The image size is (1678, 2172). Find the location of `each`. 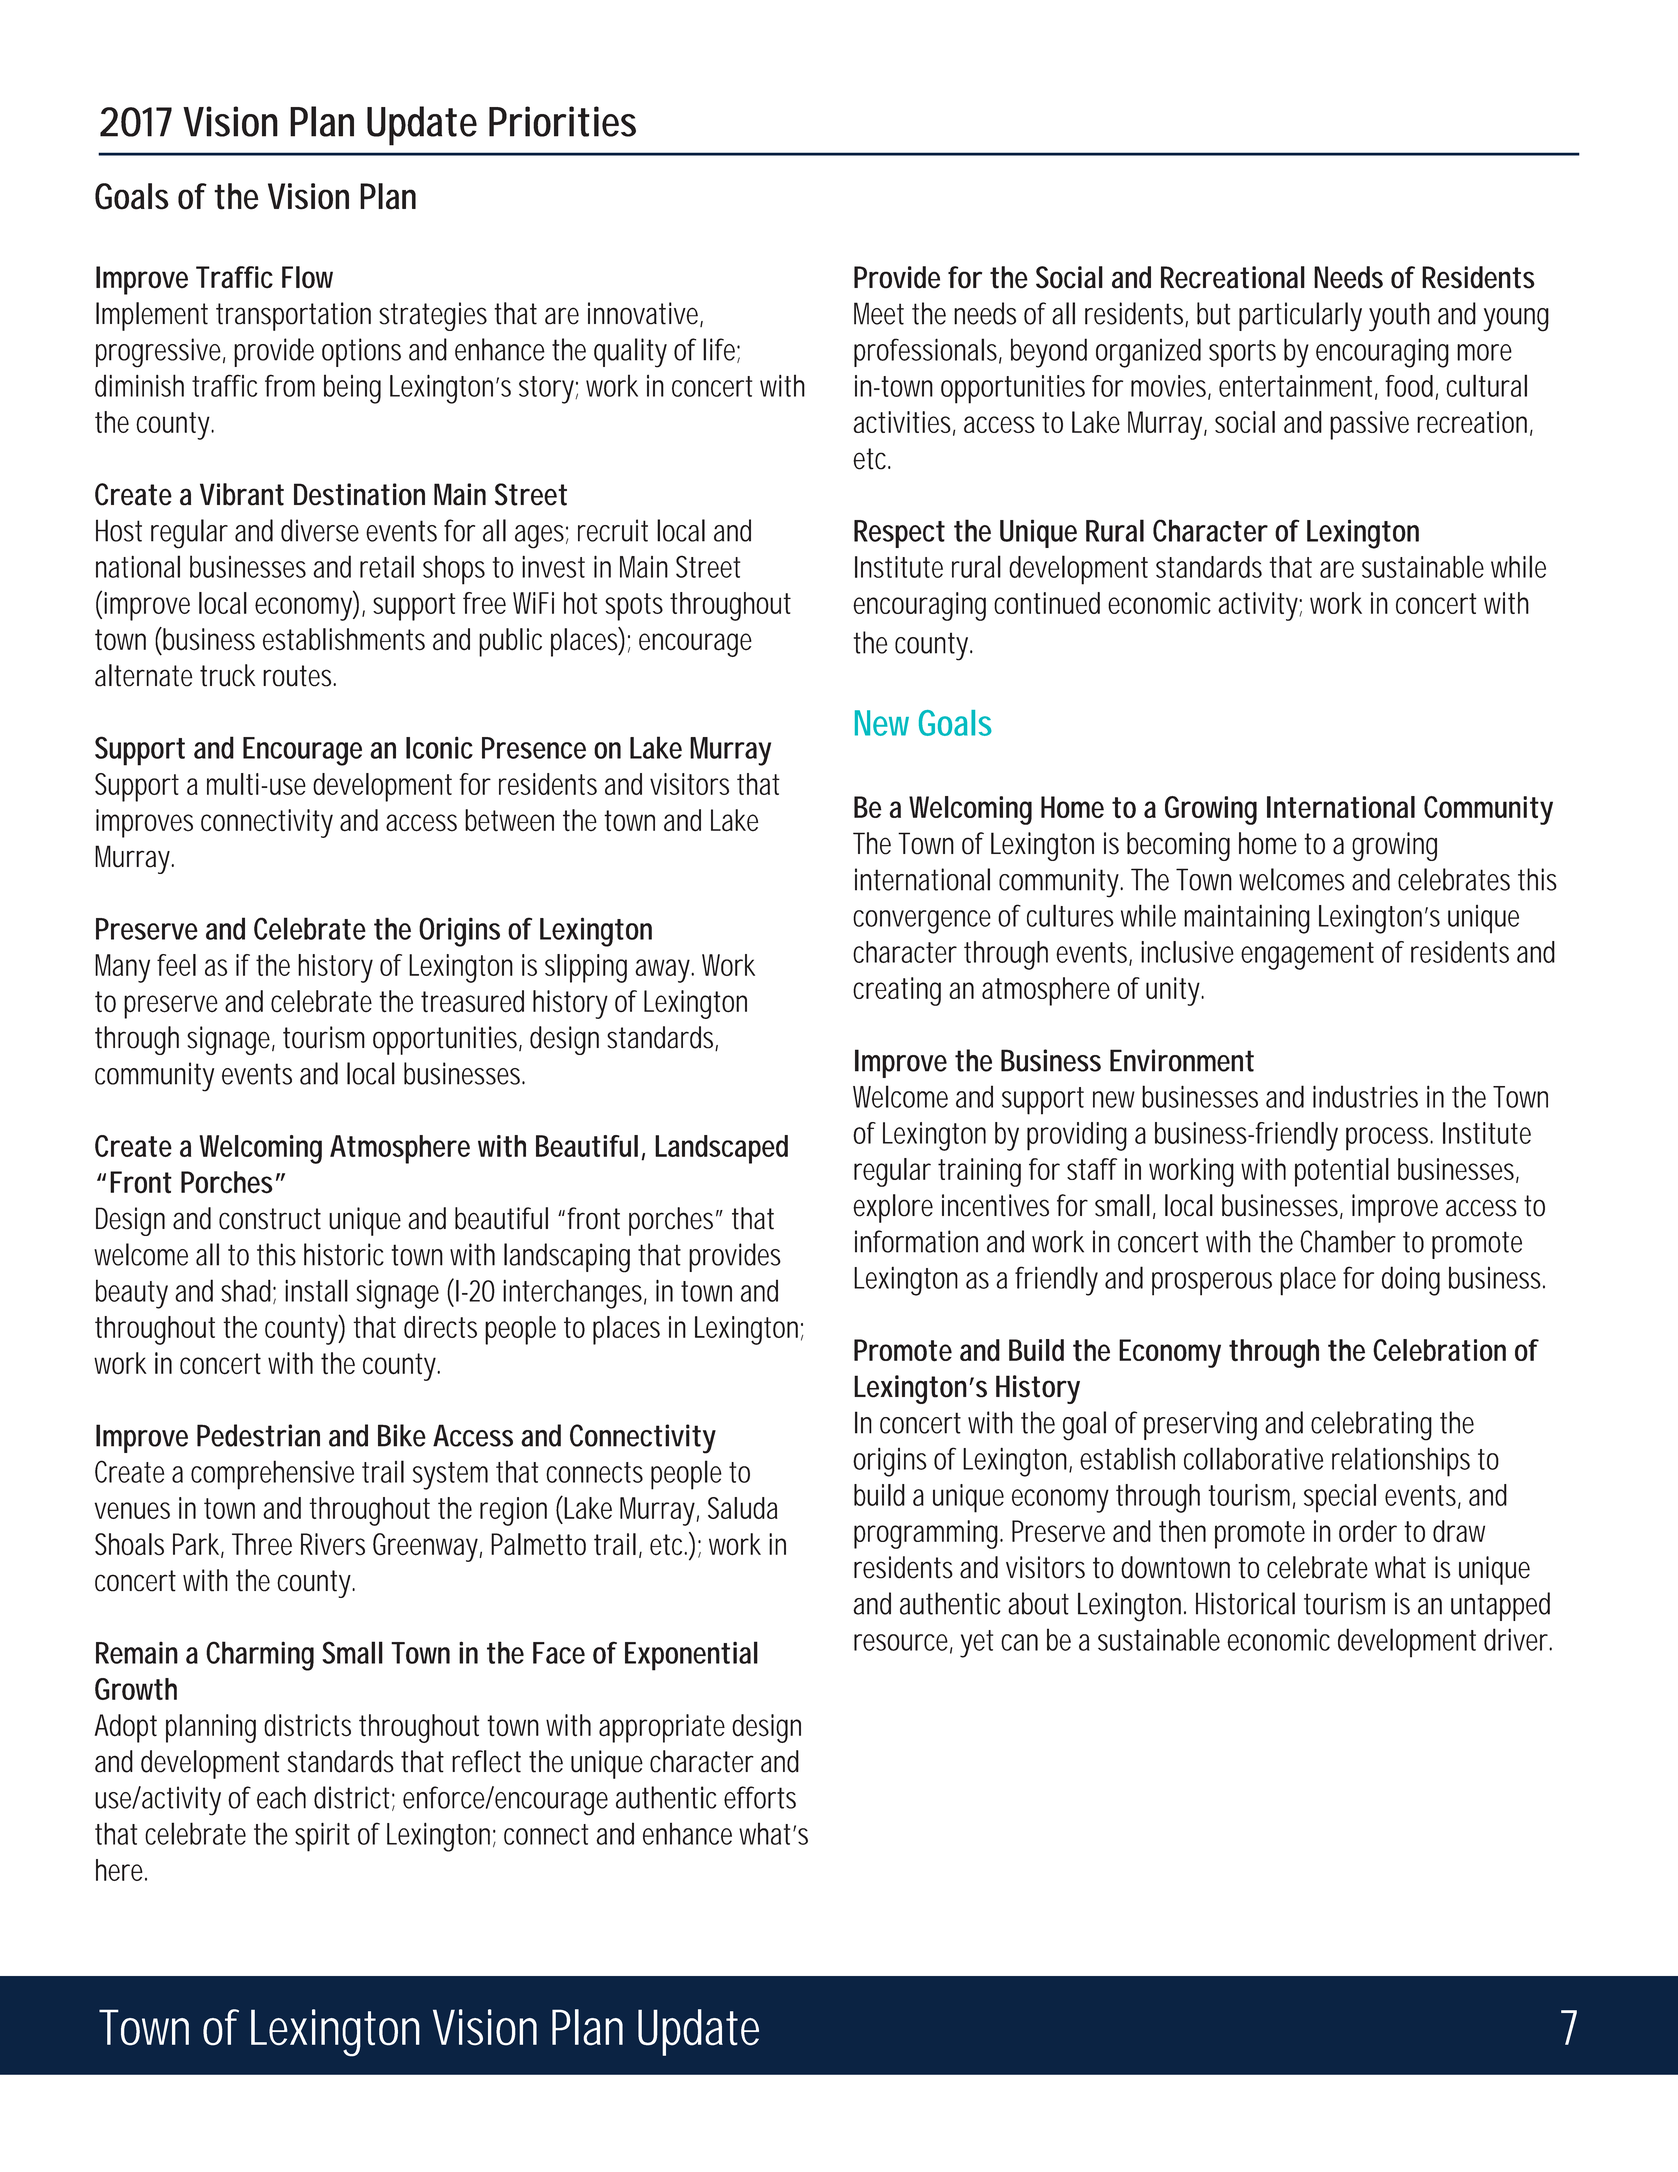

each is located at coordinates (281, 1797).
